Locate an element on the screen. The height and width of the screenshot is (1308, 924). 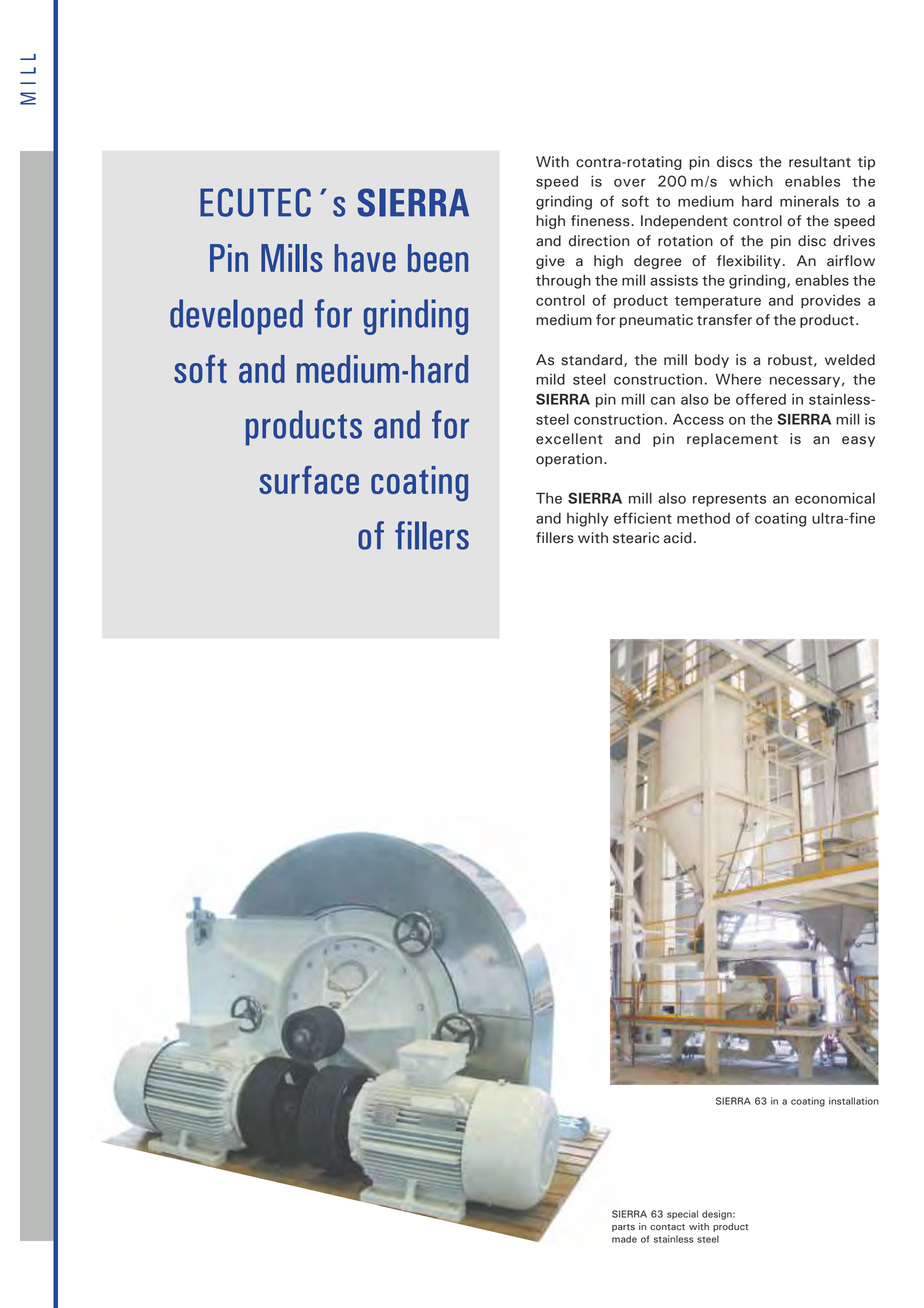
direction is located at coordinates (599, 241).
